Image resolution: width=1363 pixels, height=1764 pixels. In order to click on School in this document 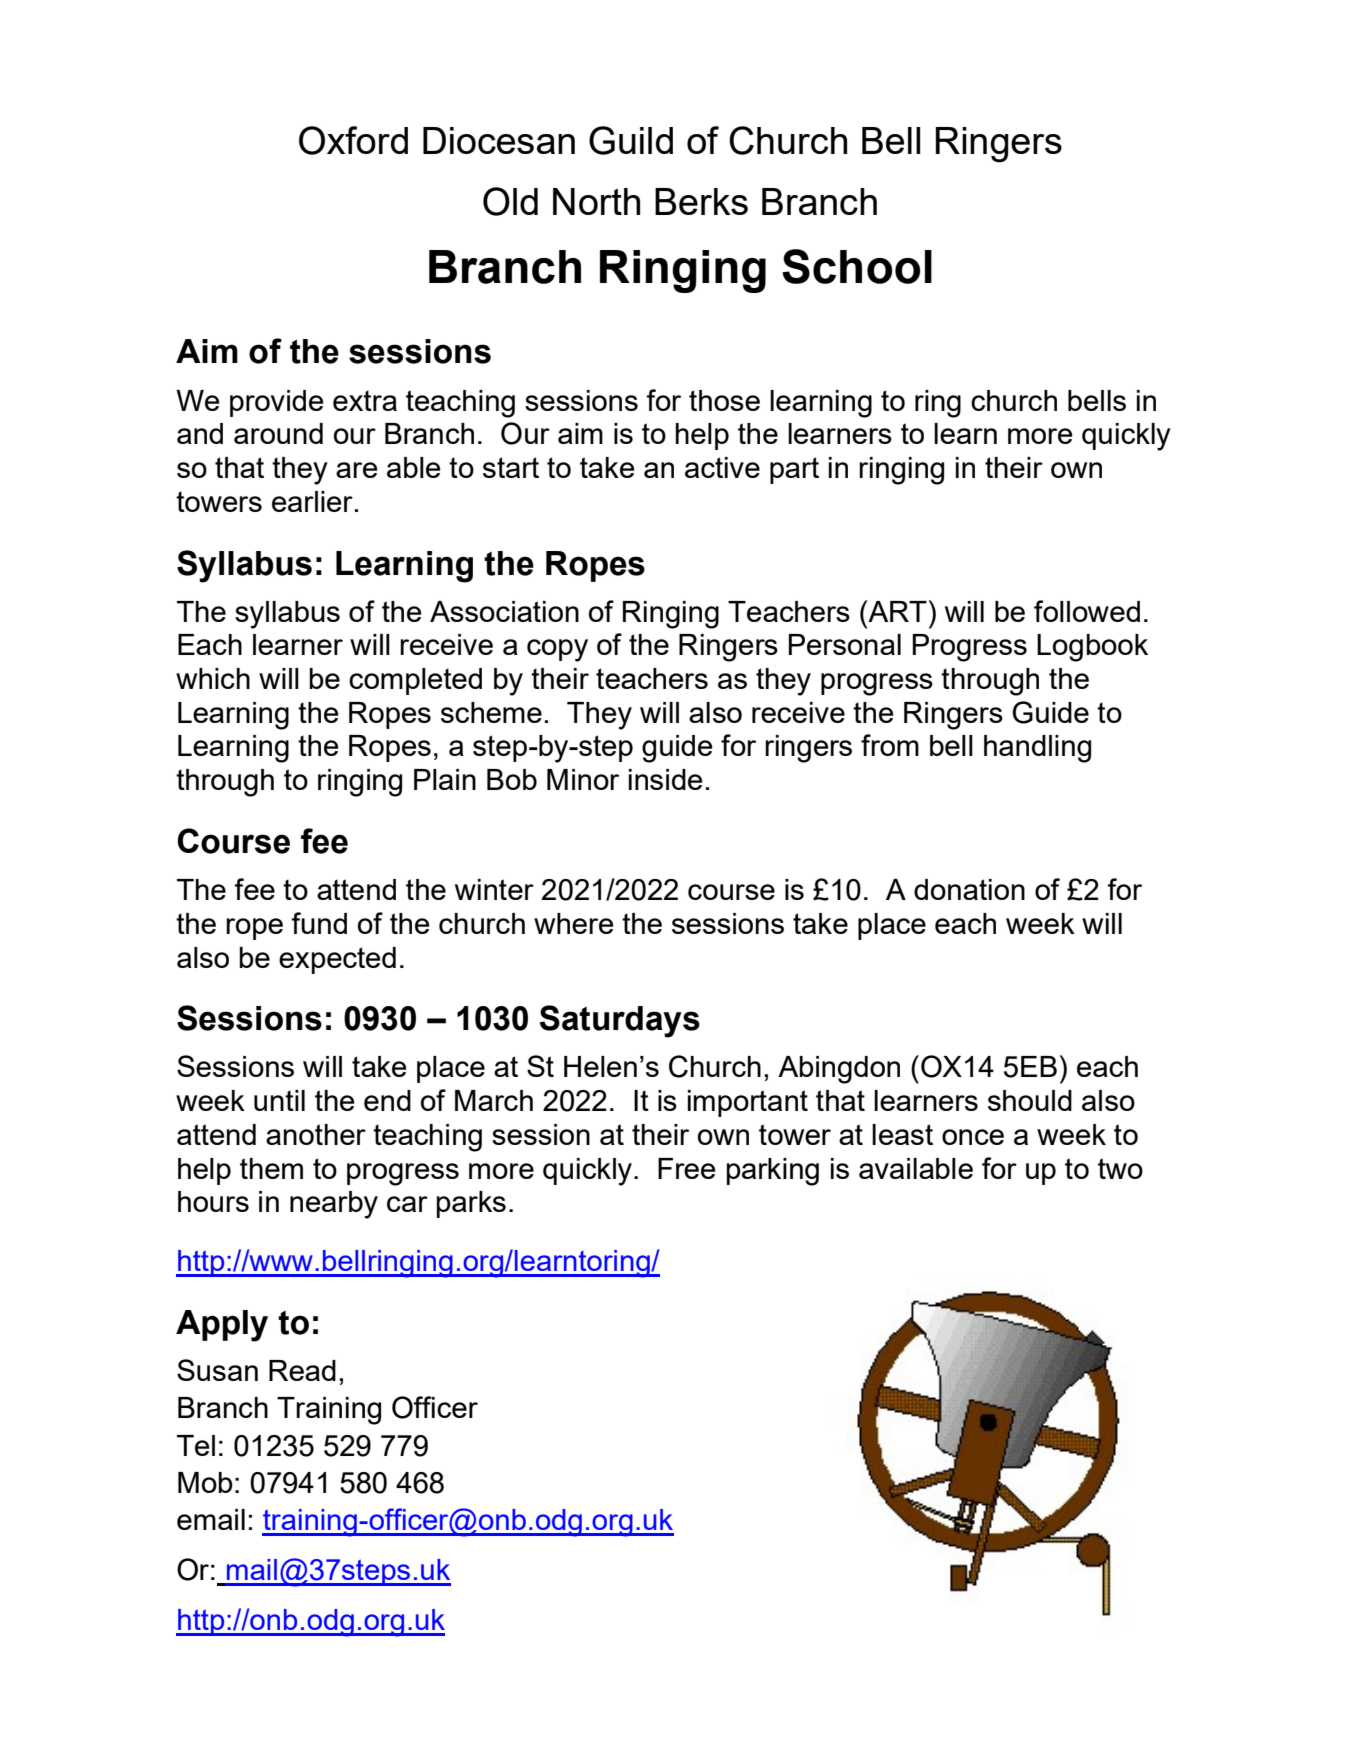, I will do `click(857, 266)`.
